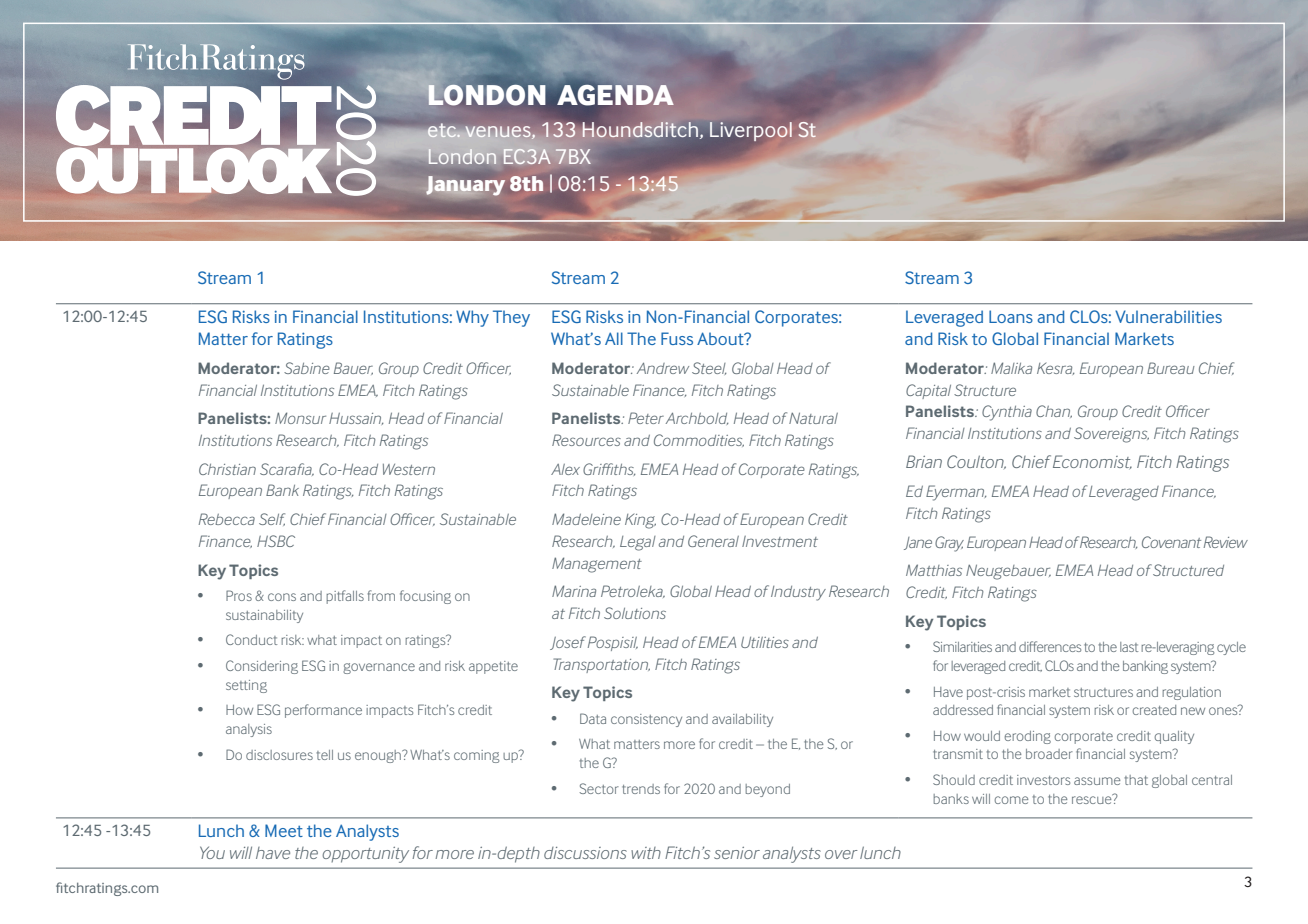 This document has height=924, width=1308. Describe the element at coordinates (640, 129) in the document. I see `Houndsditch` at that location.
